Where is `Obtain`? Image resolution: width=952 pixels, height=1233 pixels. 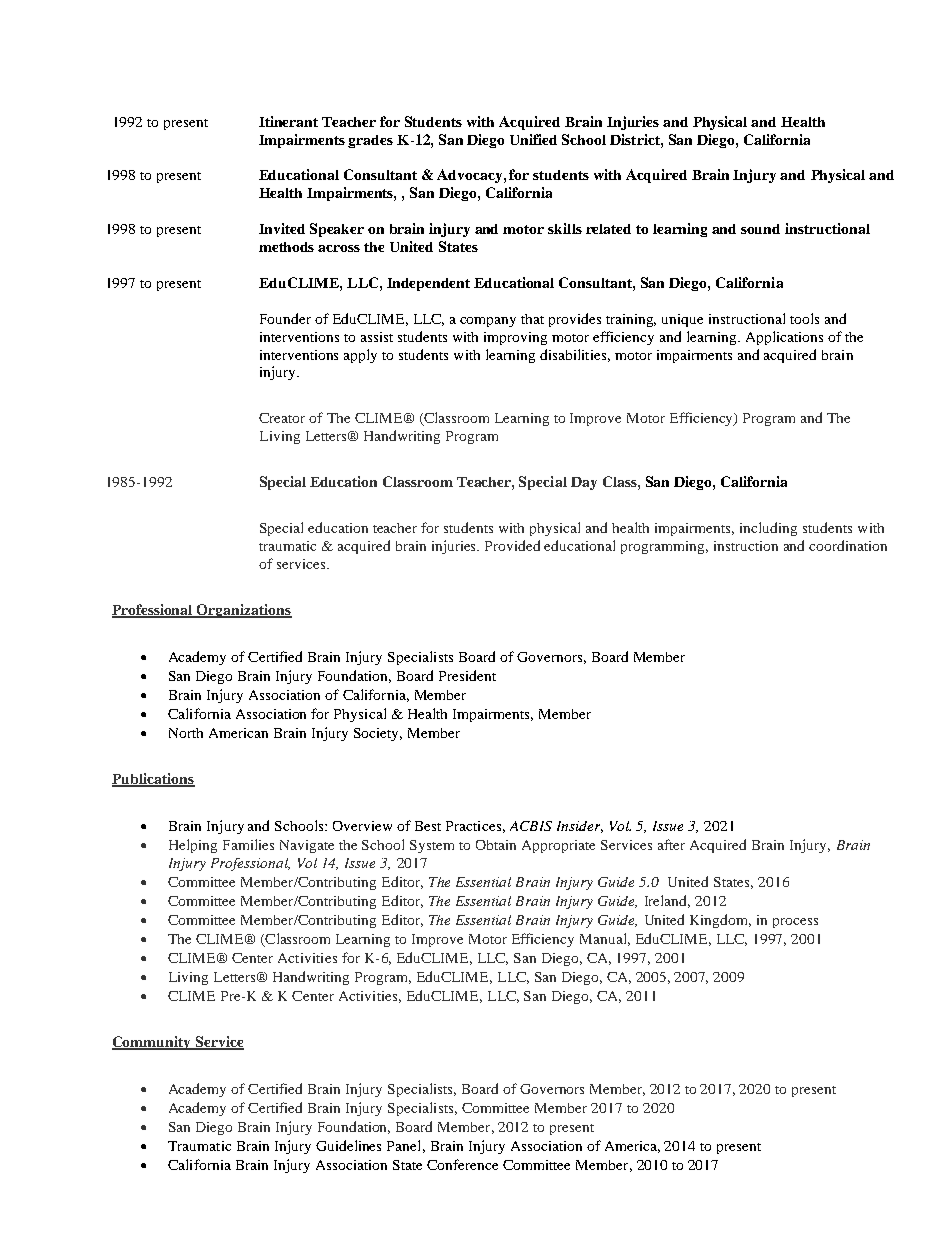
Obtain is located at coordinates (496, 845).
